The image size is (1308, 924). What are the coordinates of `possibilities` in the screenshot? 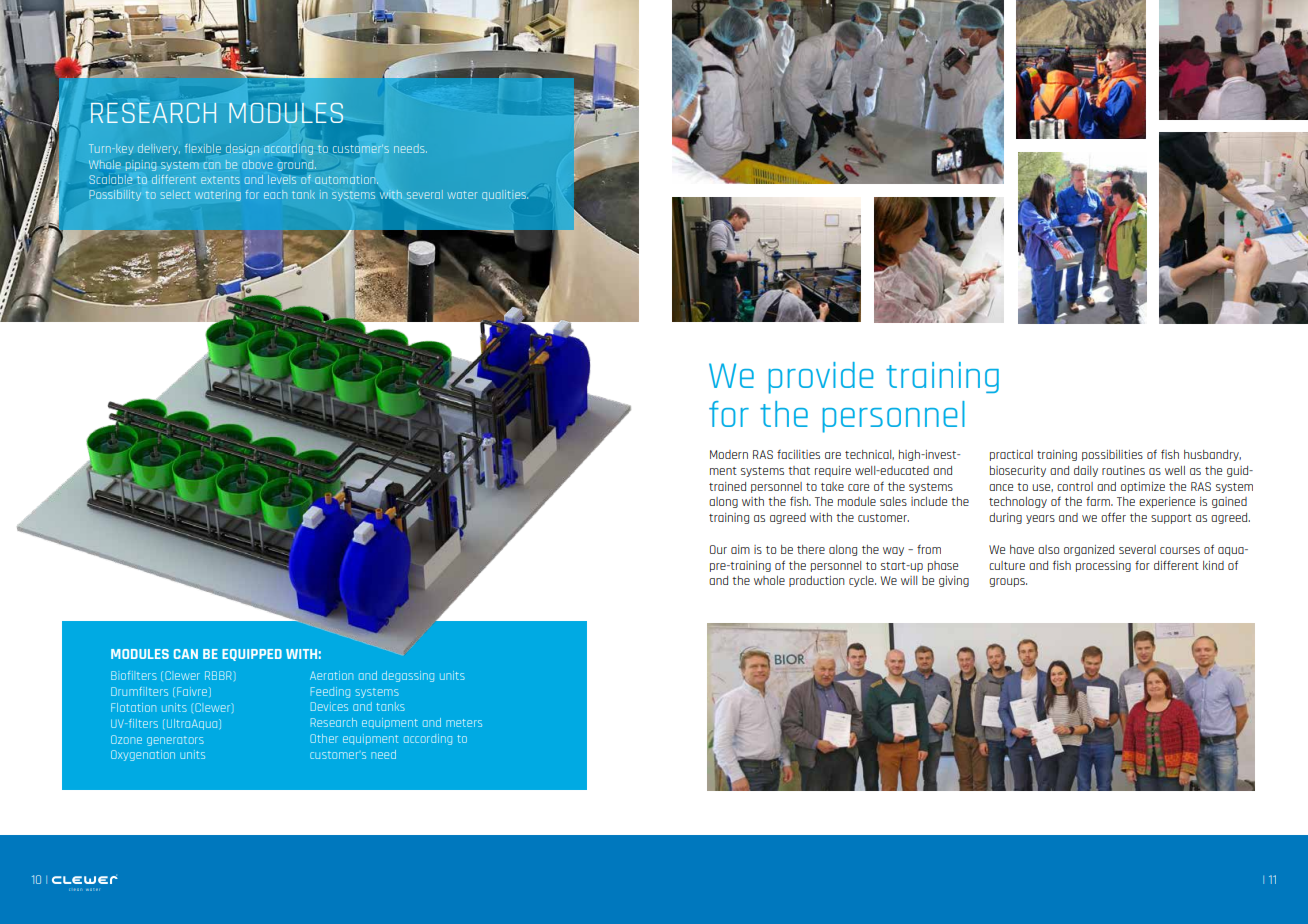 It's located at (1112, 455).
